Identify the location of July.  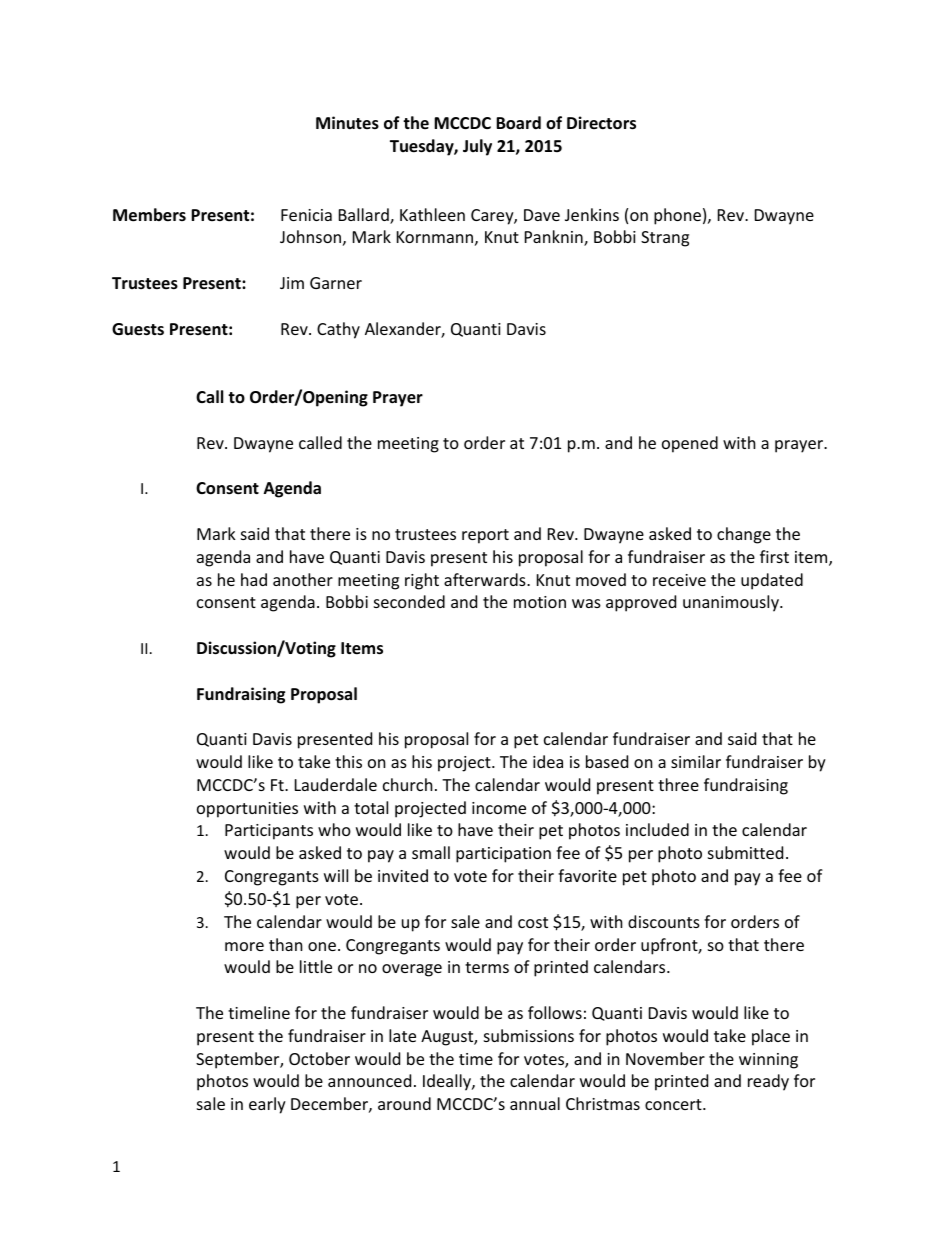
(477, 147).
